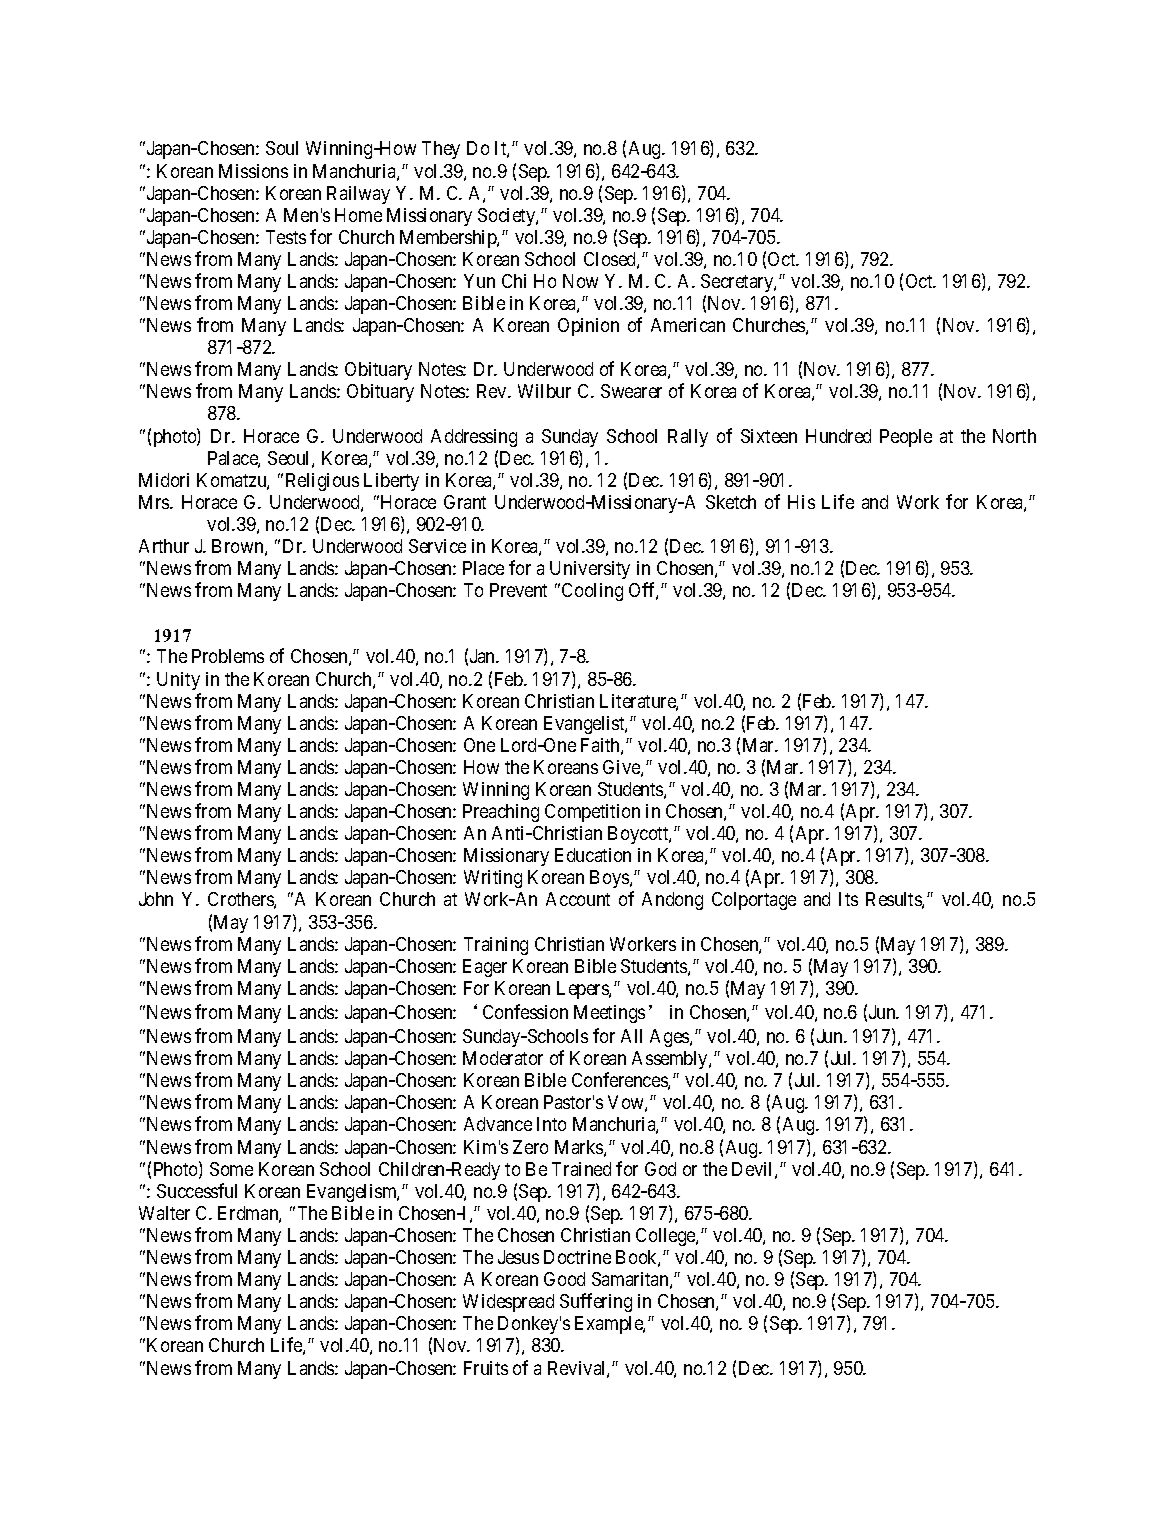 This screenshot has height=1521, width=1175. I want to click on Competition, so click(592, 813).
